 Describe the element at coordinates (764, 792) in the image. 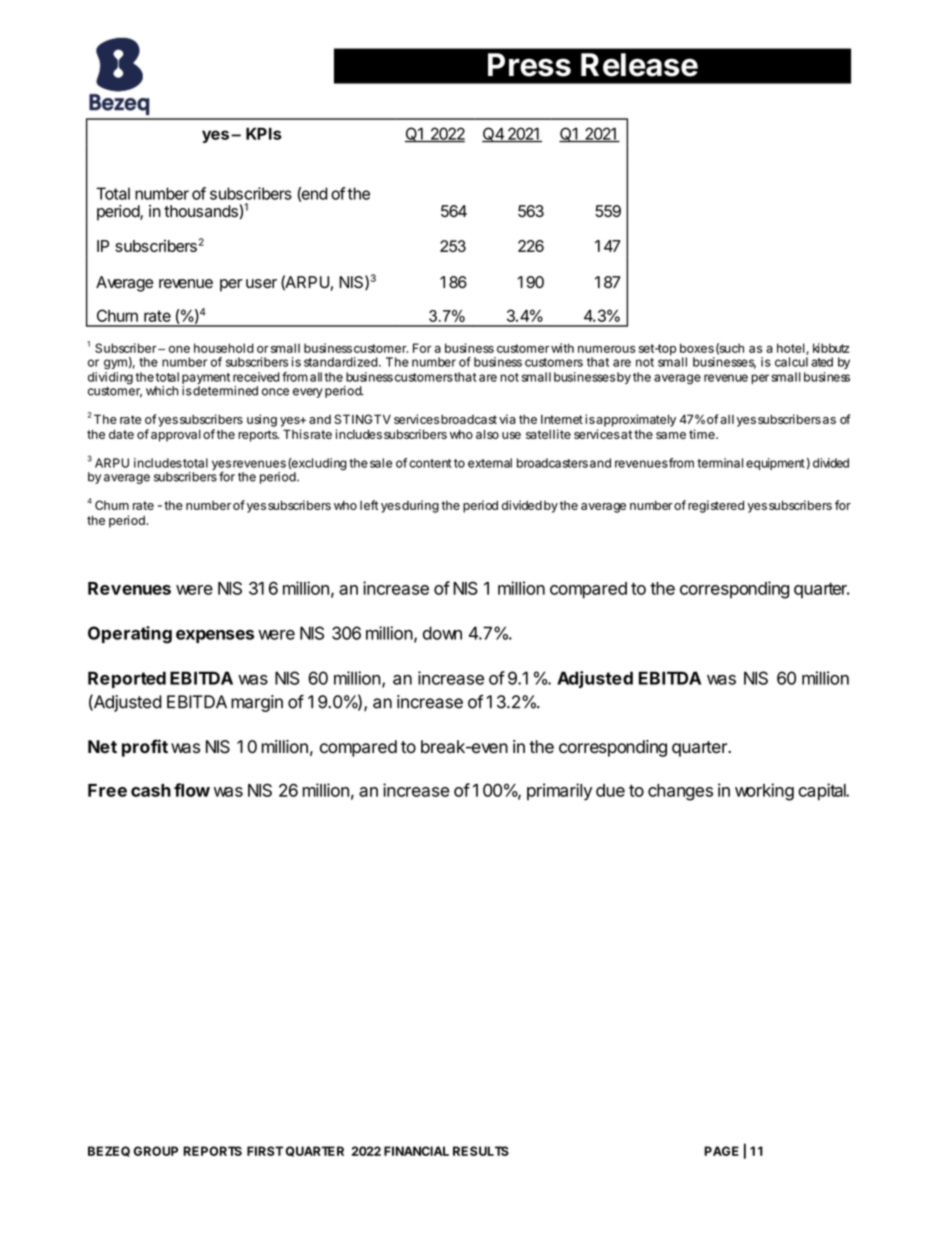

I see `working` at that location.
